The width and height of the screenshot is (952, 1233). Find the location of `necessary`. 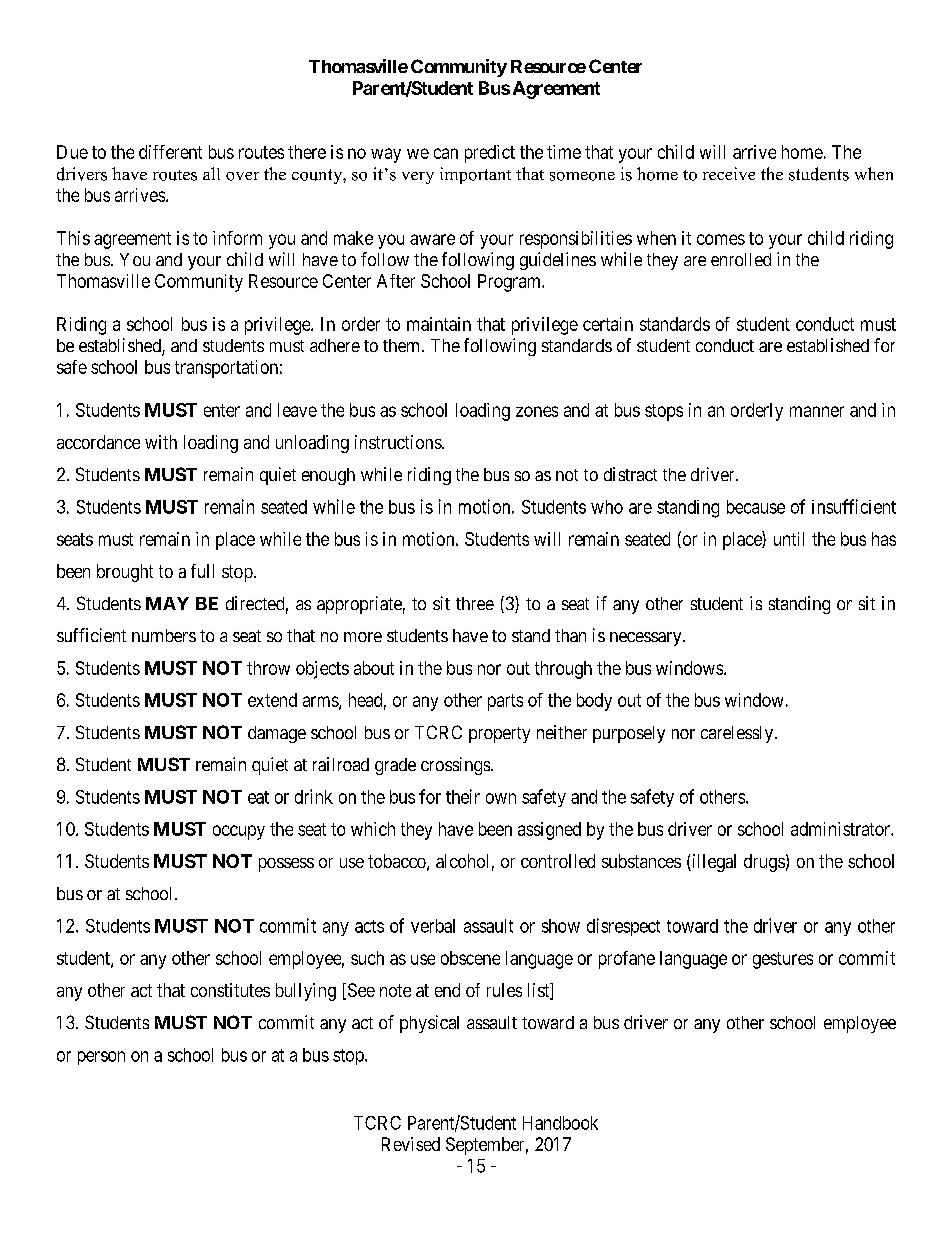

necessary is located at coordinates (647, 639).
